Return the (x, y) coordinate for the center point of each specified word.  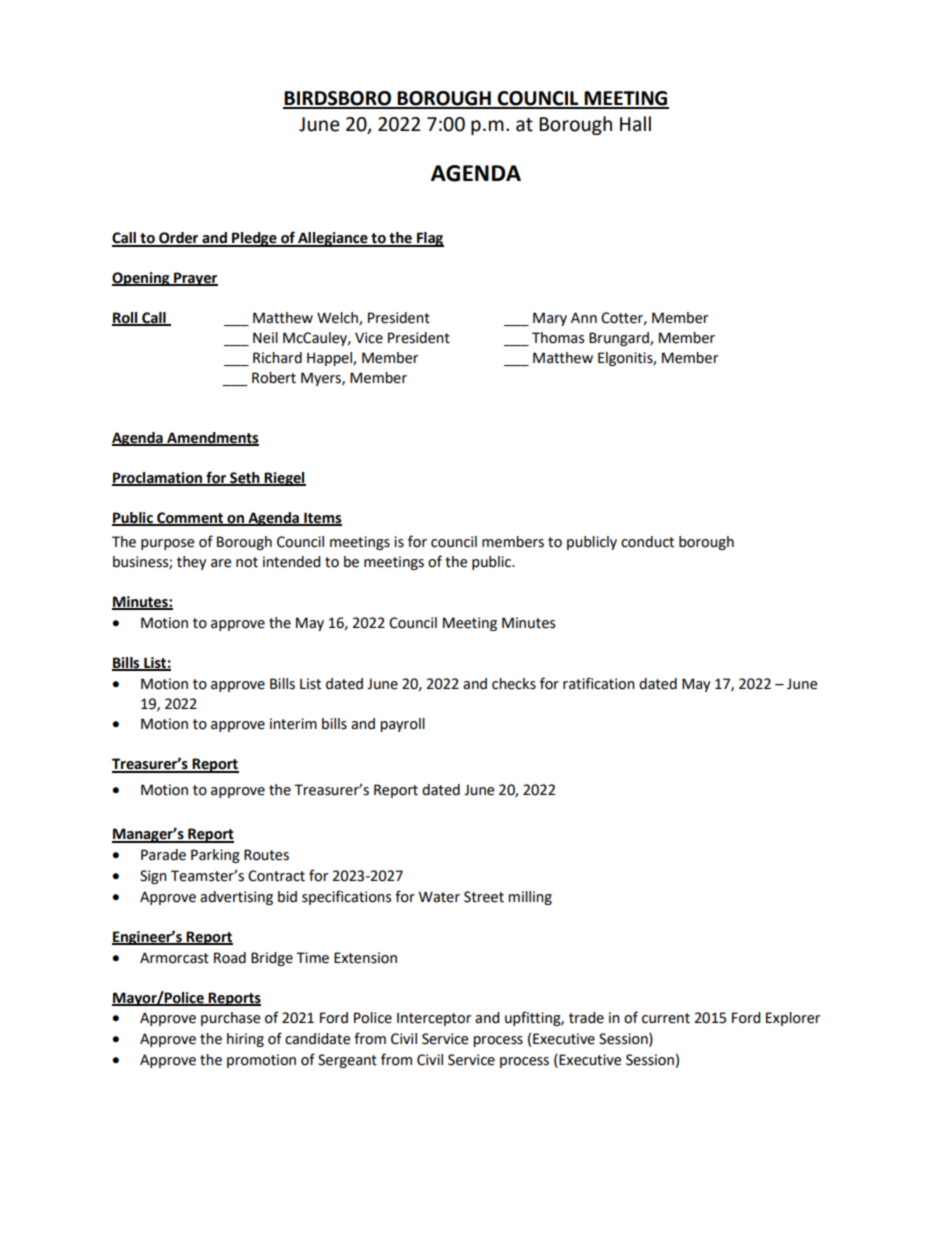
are (221, 563)
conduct (647, 542)
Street (484, 897)
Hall (635, 124)
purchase (230, 1019)
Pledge (254, 239)
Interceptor (434, 1019)
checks (514, 684)
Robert (274, 378)
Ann (584, 317)
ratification (599, 683)
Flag (429, 239)
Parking (215, 856)
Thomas (558, 338)
